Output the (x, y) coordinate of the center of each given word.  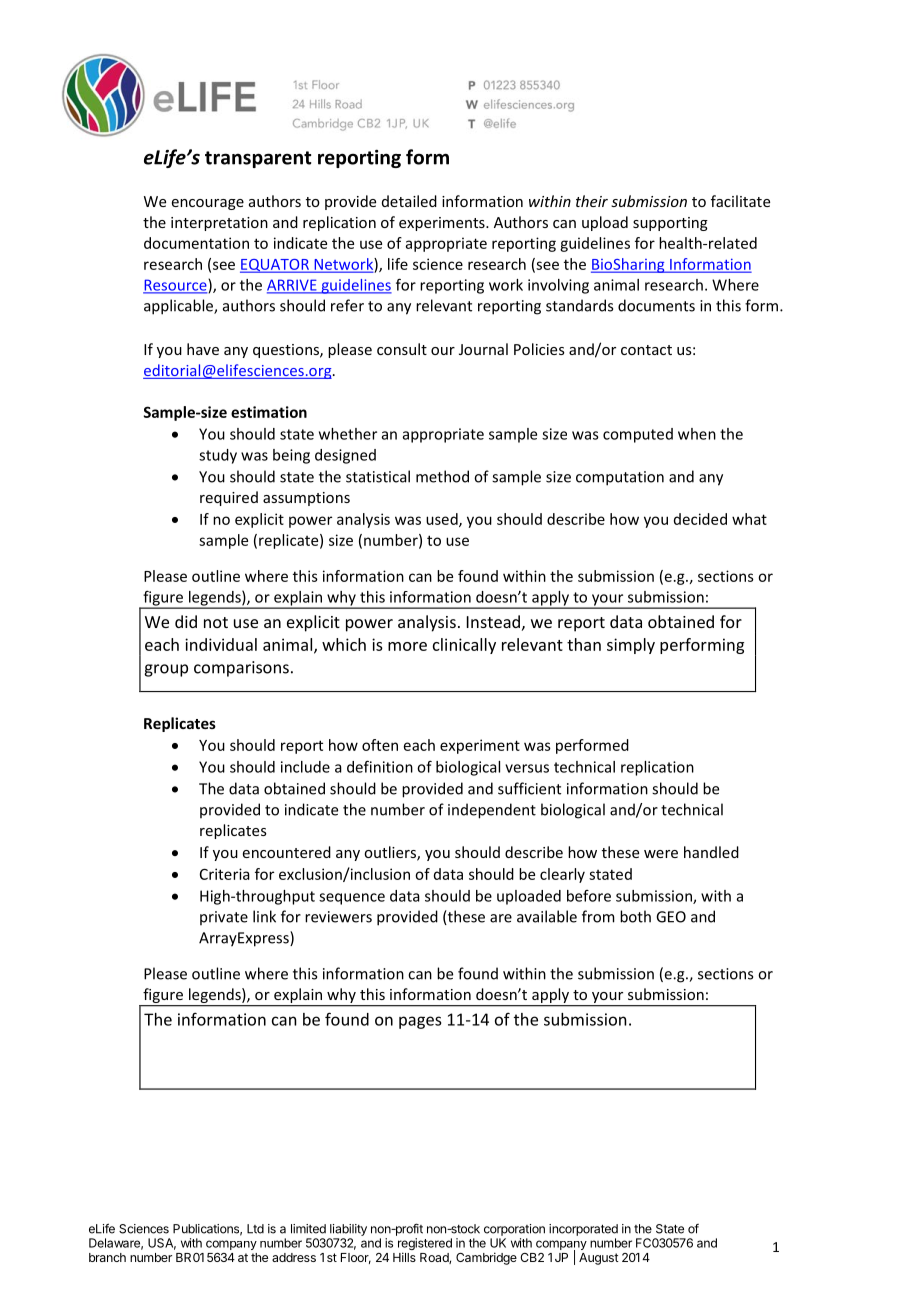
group (166, 670)
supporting (670, 224)
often (380, 745)
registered (425, 1245)
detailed (409, 201)
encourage (208, 204)
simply (631, 646)
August (599, 1259)
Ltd (255, 1229)
